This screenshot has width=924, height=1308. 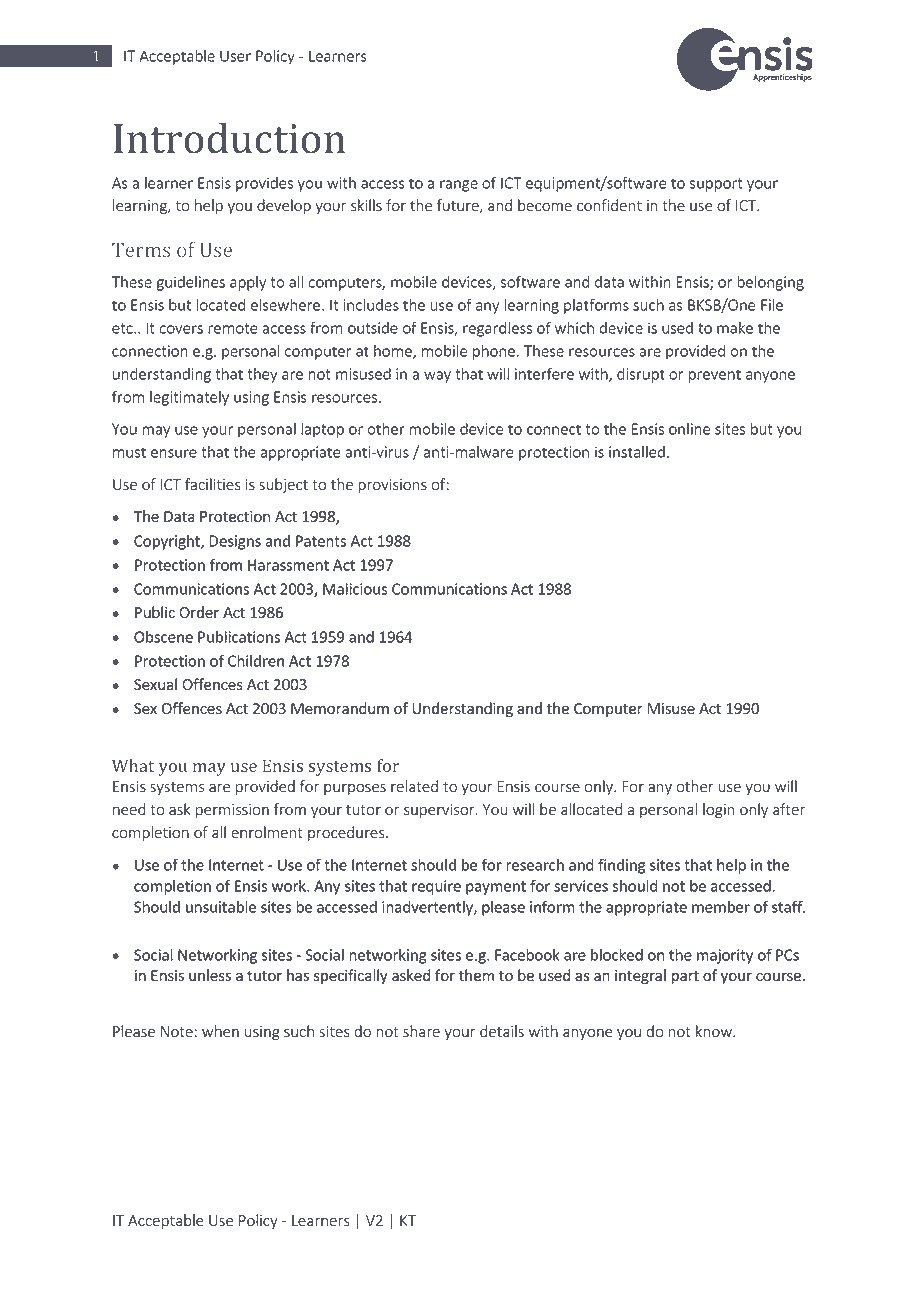 I want to click on unless, so click(x=210, y=975).
